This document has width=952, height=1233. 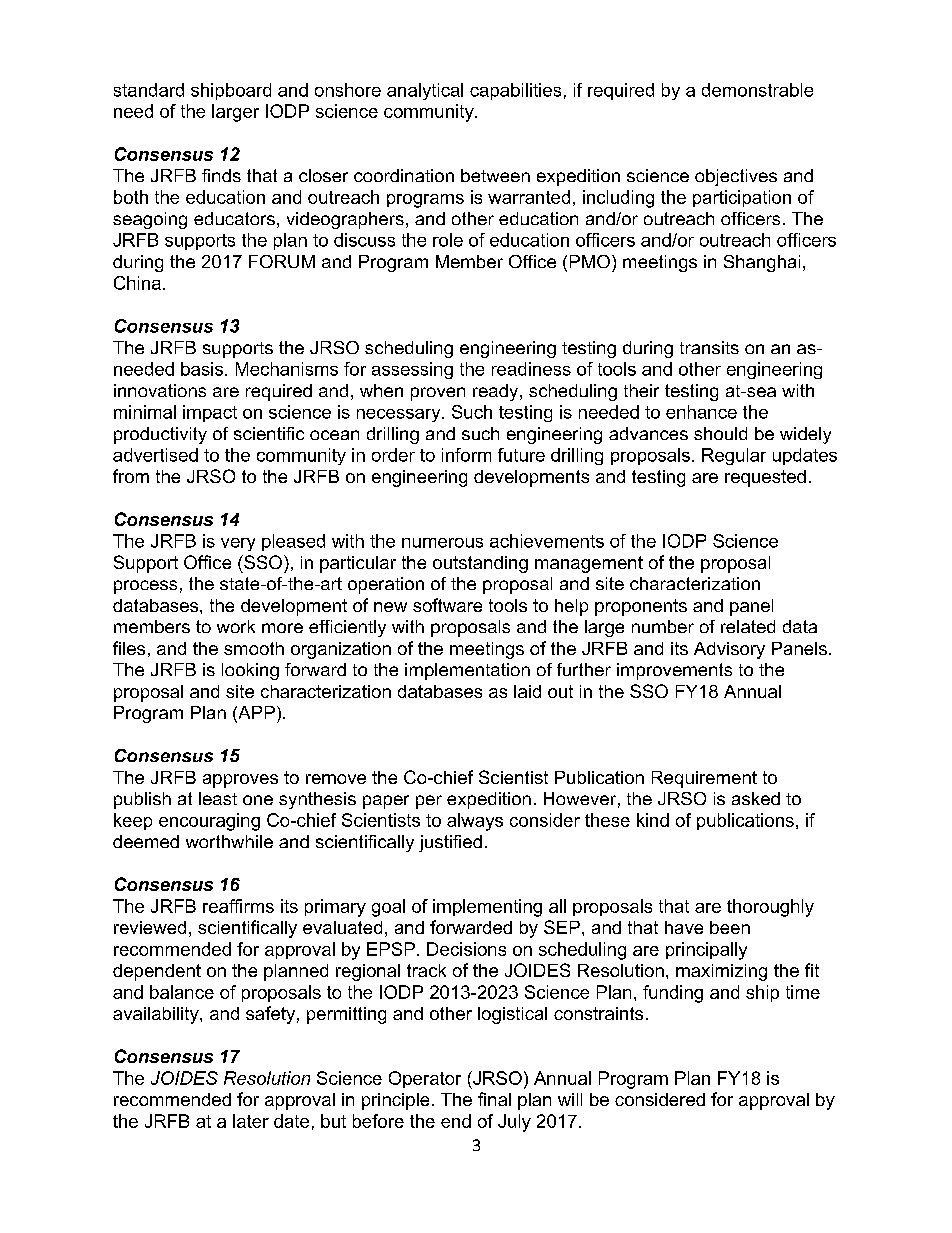 What do you see at coordinates (447, 605) in the document?
I see `software` at bounding box center [447, 605].
